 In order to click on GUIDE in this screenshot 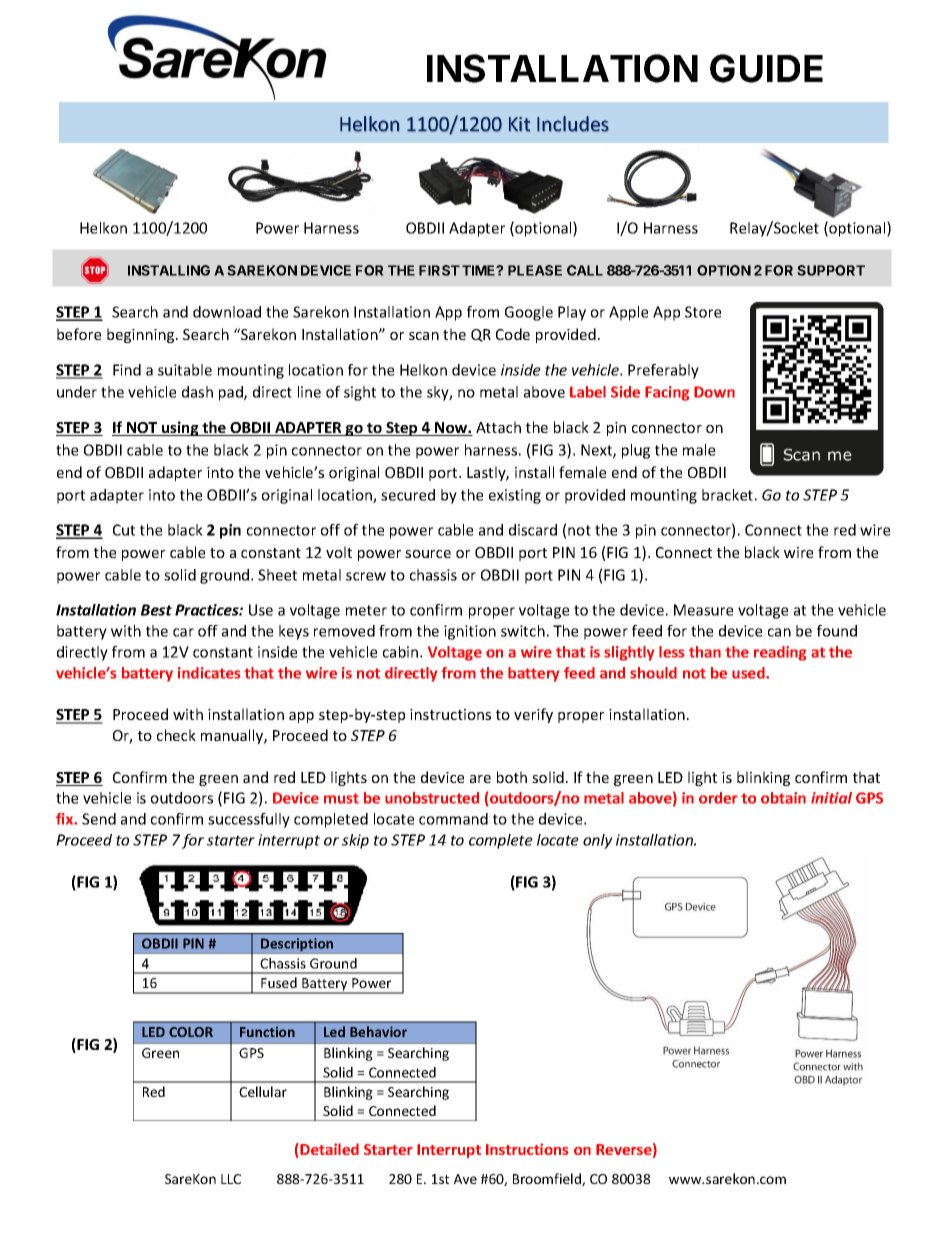, I will do `click(766, 68)`.
